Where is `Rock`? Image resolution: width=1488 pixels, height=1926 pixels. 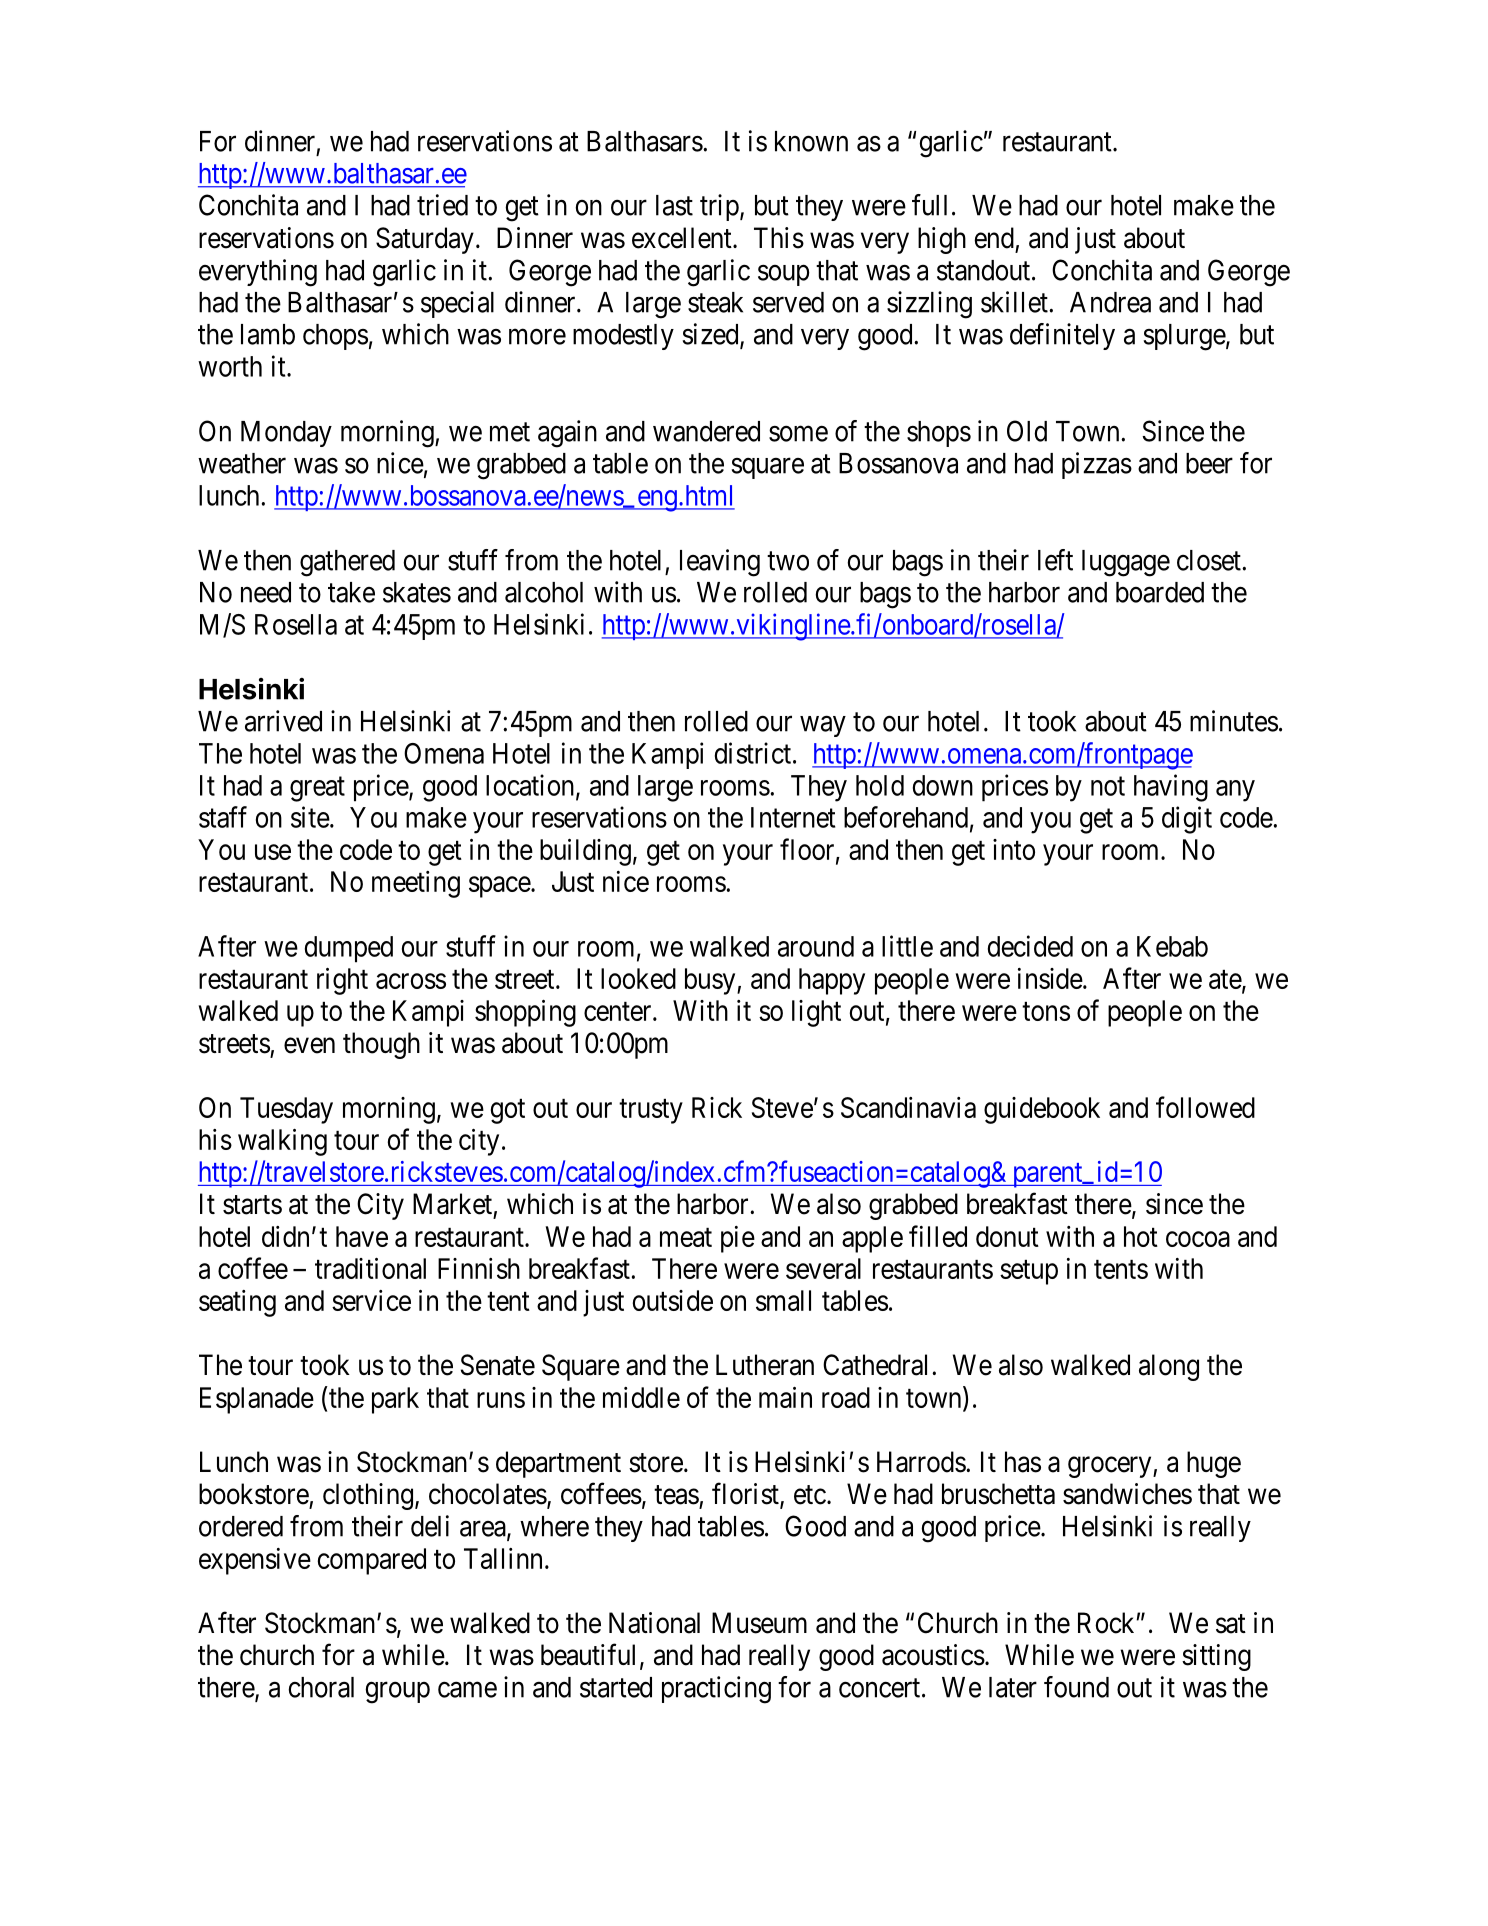
Rock is located at coordinates (1107, 1623).
